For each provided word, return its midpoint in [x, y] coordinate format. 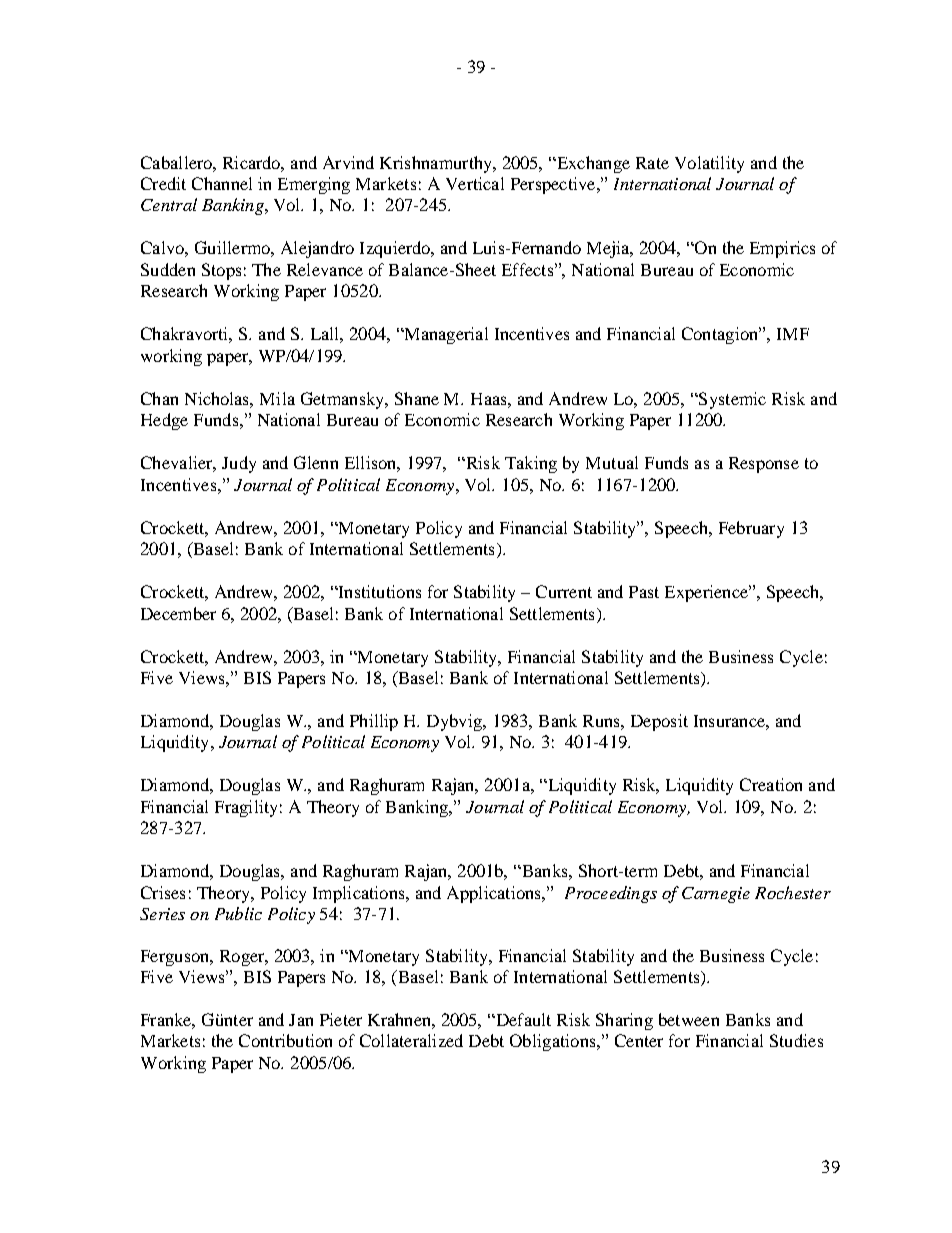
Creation [771, 784]
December [178, 613]
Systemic [731, 400]
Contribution [285, 1040]
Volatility [709, 164]
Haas [490, 399]
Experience [707, 593]
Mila [277, 398]
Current [564, 591]
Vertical [475, 183]
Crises [163, 892]
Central [169, 204]
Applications [495, 894]
